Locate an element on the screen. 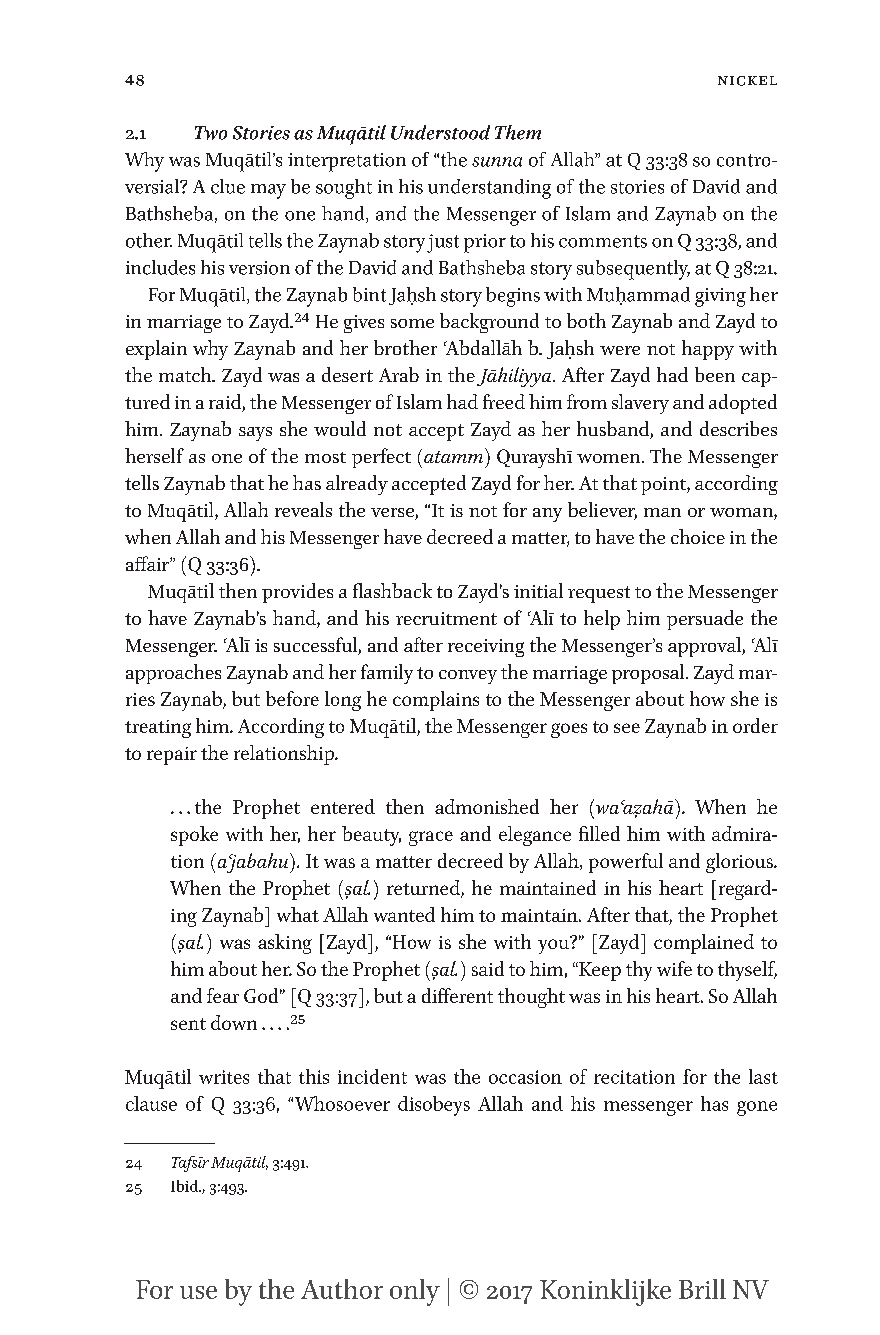 Image resolution: width=880 pixels, height=1335 pixels. only is located at coordinates (415, 1292).
